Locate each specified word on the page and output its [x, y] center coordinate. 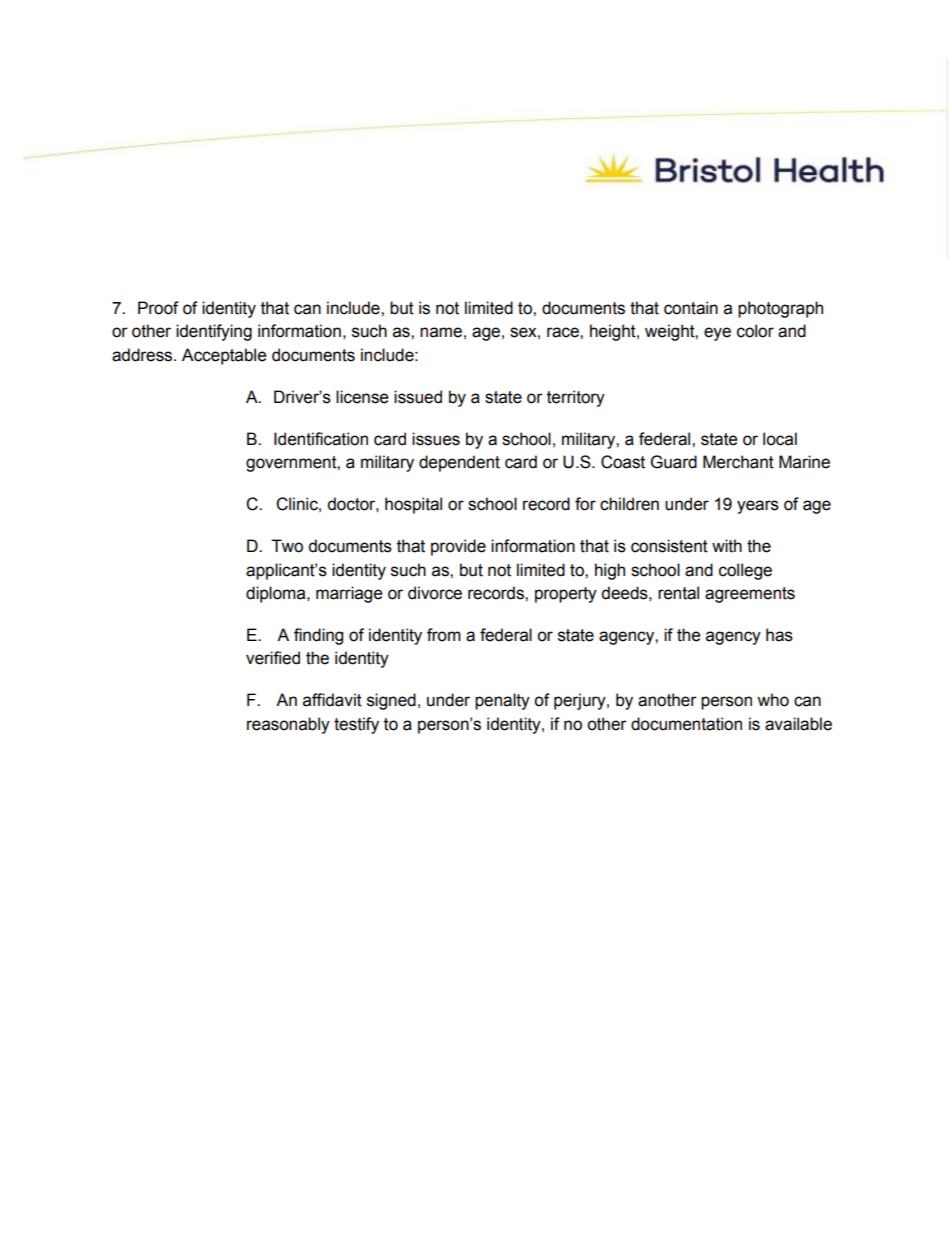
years [758, 507]
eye [717, 334]
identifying [214, 332]
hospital [413, 505]
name [441, 332]
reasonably [288, 725]
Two [287, 546]
